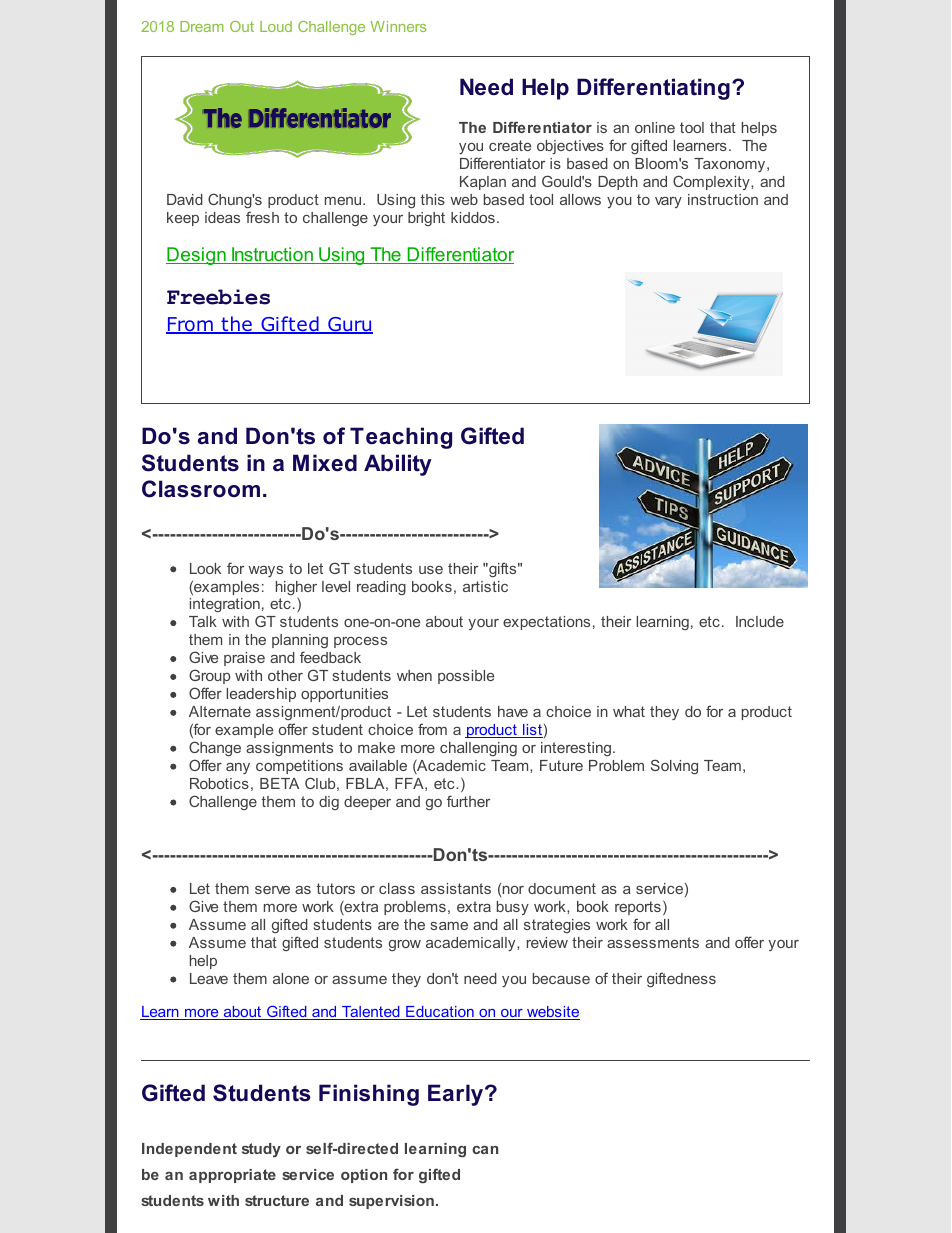  Describe the element at coordinates (653, 89) in the page. I see `Differentiating` at that location.
